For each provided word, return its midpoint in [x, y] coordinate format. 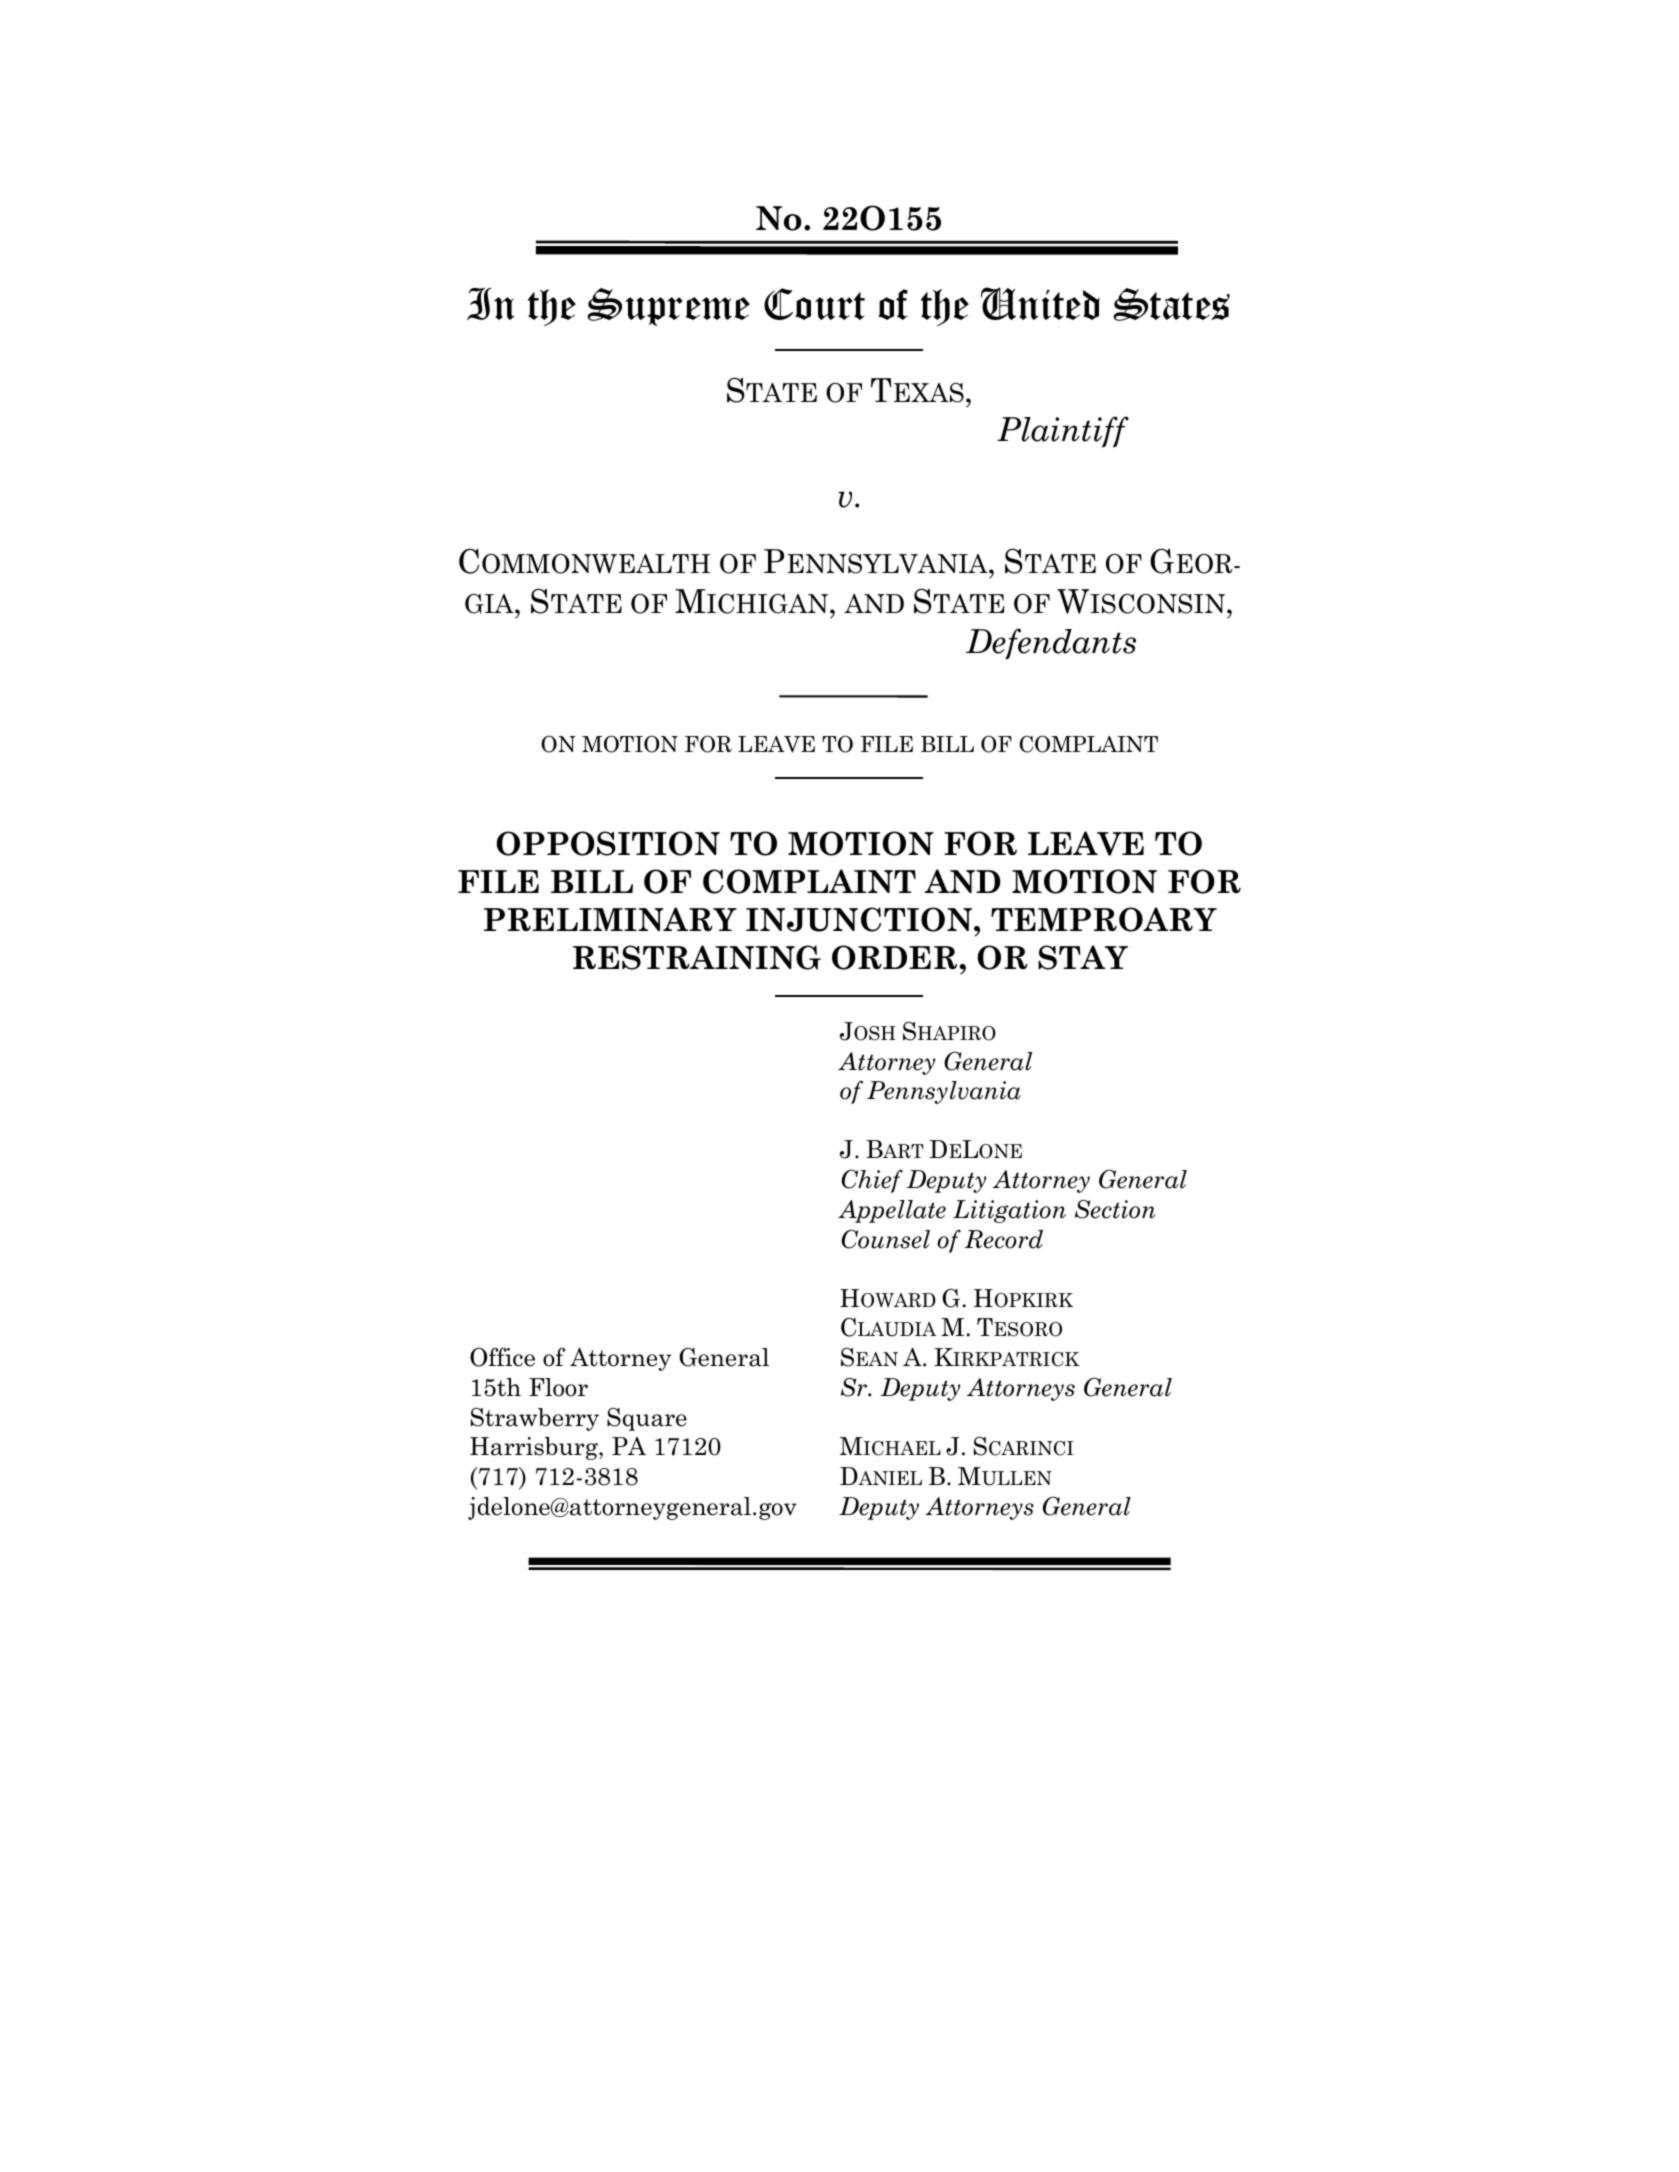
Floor [558, 1387]
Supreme [668, 307]
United [1040, 303]
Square [647, 1419]
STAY [1083, 957]
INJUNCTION [859, 919]
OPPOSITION [608, 843]
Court [814, 304]
